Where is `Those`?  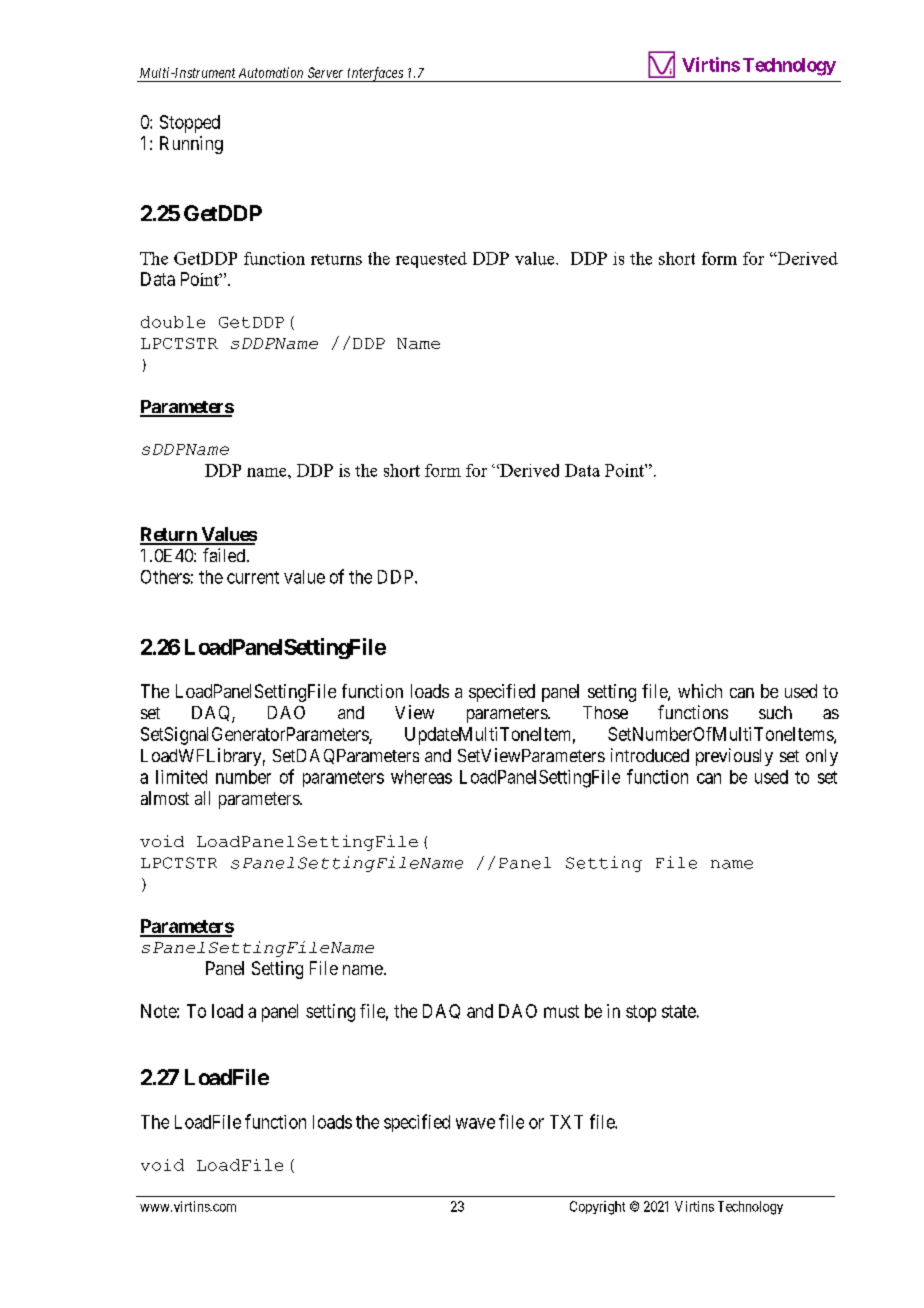
Those is located at coordinates (605, 712).
